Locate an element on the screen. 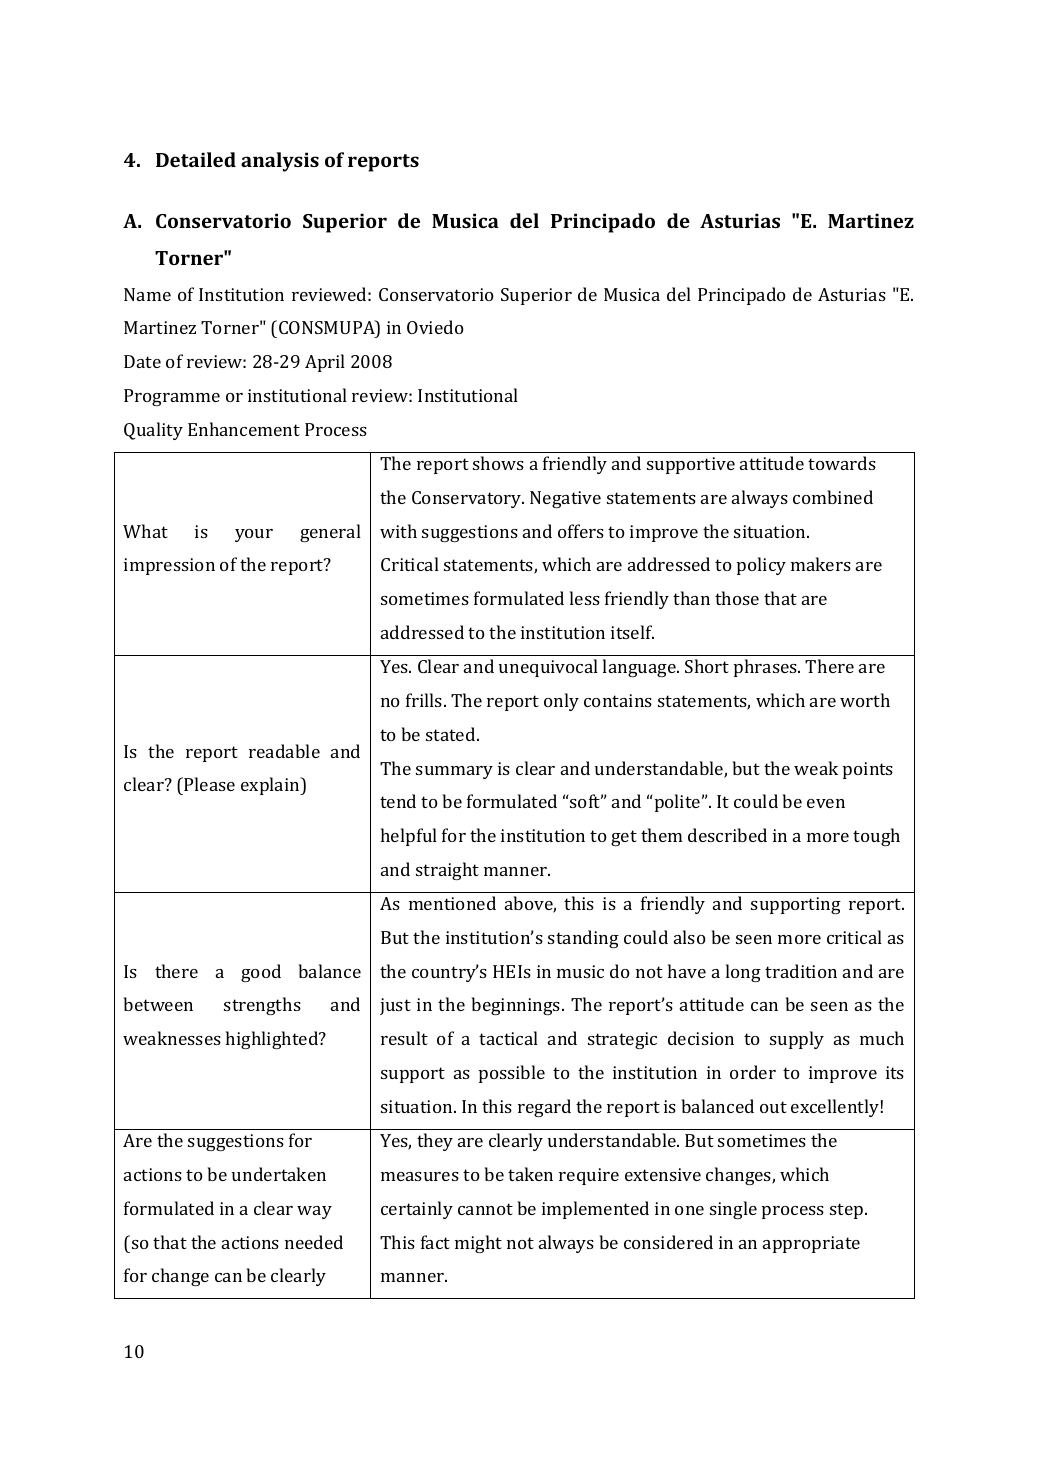 This screenshot has height=1468, width=1038. towards is located at coordinates (842, 463).
